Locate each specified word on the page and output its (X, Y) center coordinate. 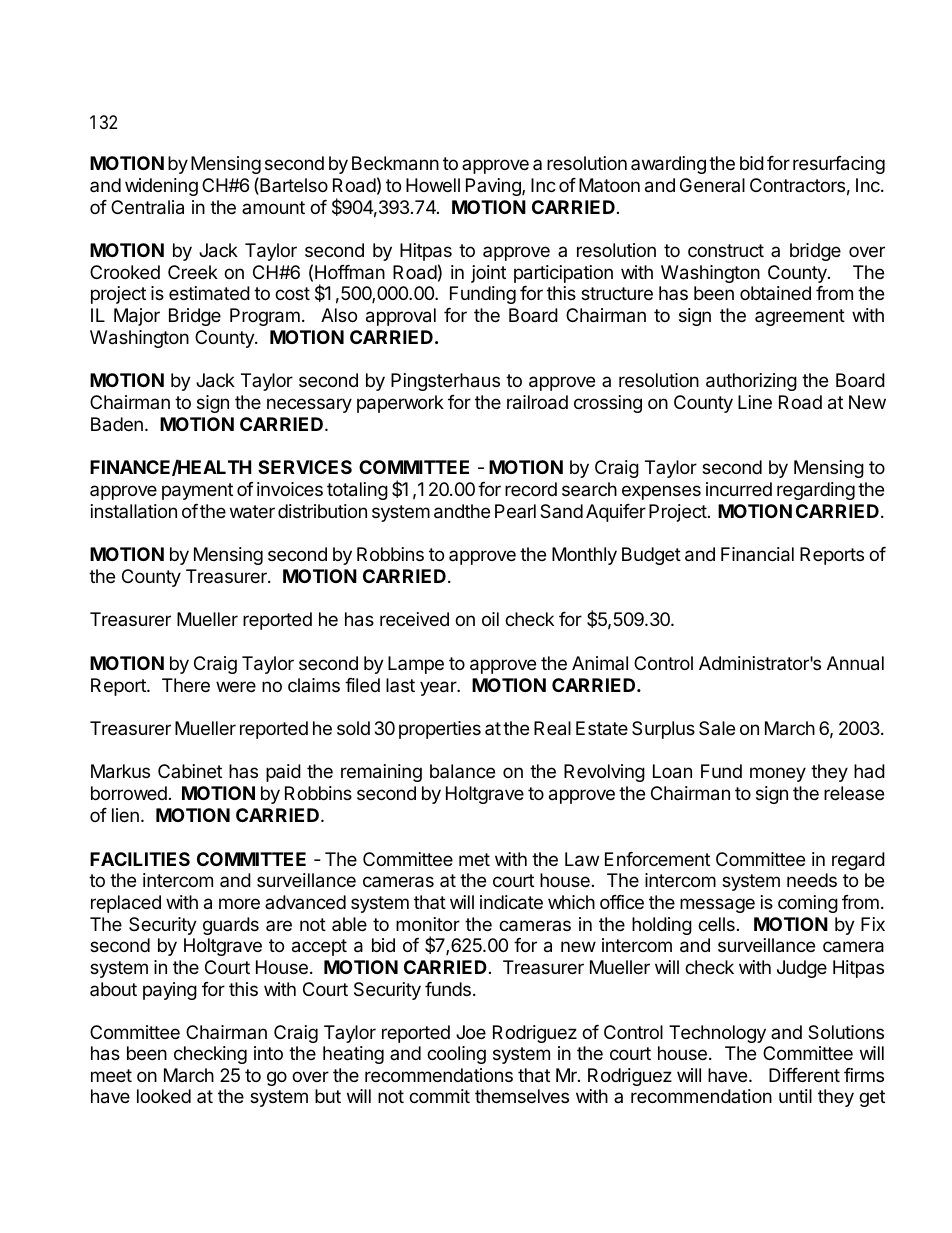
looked (164, 1096)
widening (161, 187)
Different (804, 1075)
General (712, 185)
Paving (494, 187)
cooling (456, 1055)
